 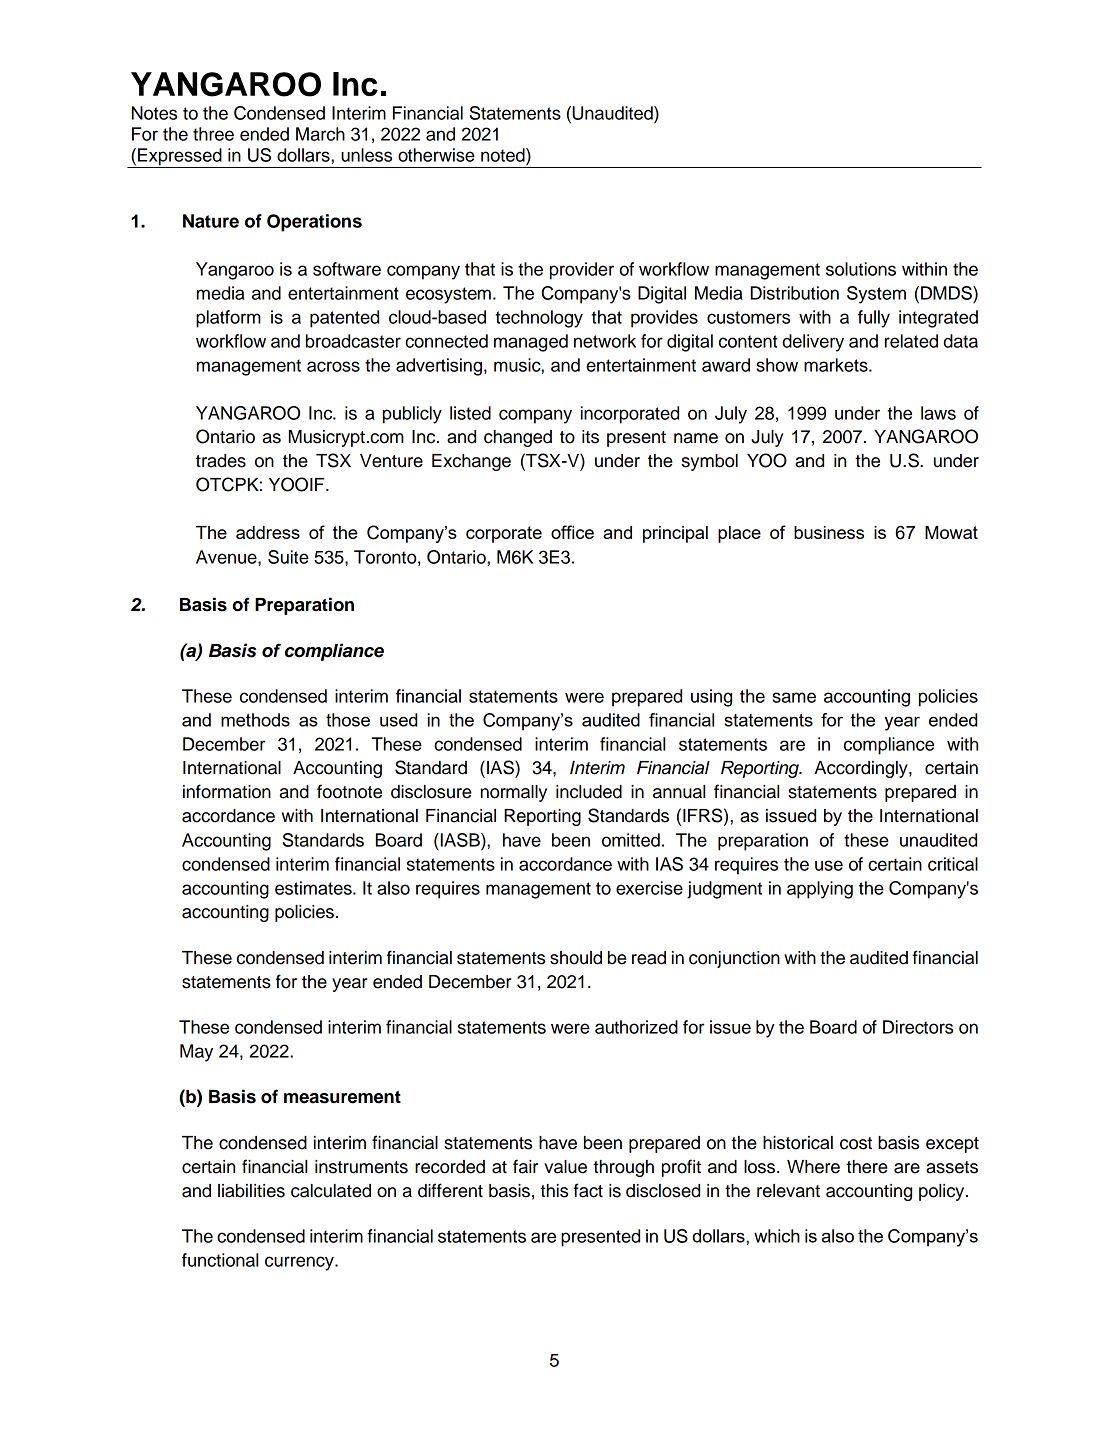 I want to click on this, so click(x=554, y=1191).
